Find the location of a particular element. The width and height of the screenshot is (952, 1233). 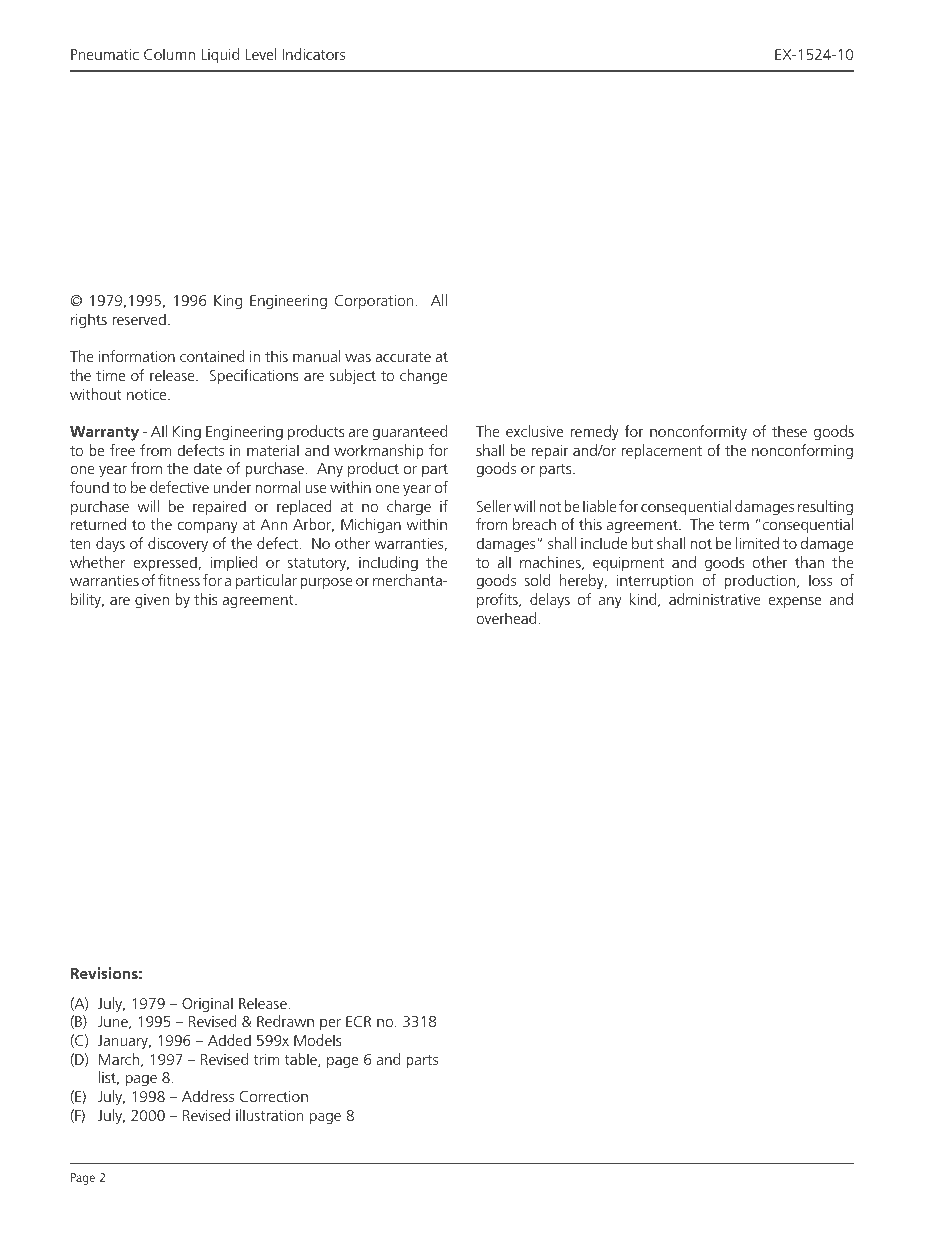

ECR is located at coordinates (359, 1021).
